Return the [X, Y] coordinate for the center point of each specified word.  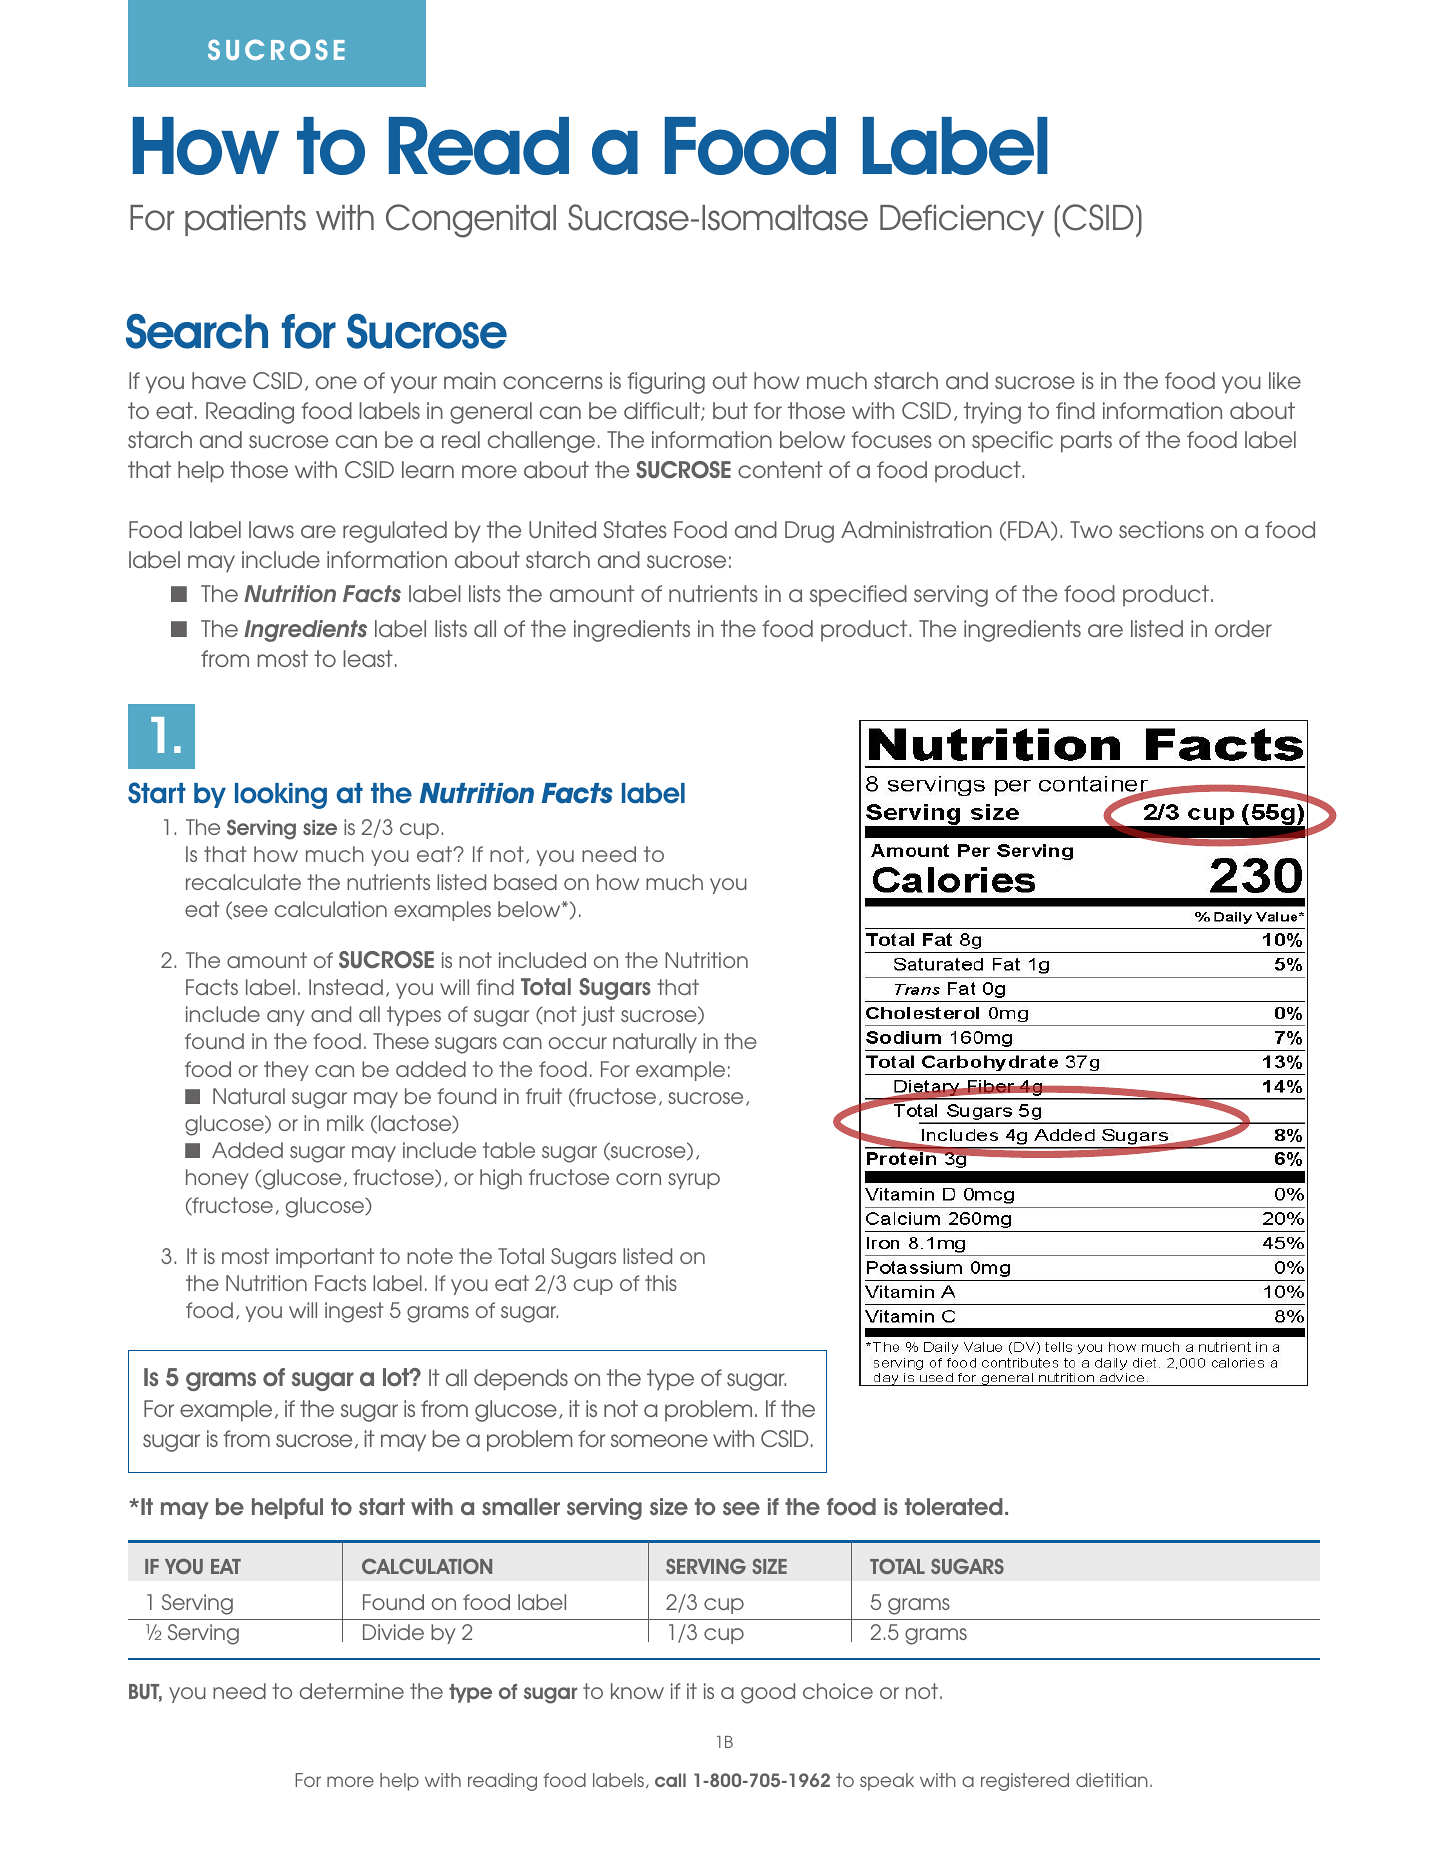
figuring [666, 383]
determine [352, 1691]
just [598, 1016]
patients [245, 220]
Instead [346, 987]
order [1243, 628]
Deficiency [962, 220]
